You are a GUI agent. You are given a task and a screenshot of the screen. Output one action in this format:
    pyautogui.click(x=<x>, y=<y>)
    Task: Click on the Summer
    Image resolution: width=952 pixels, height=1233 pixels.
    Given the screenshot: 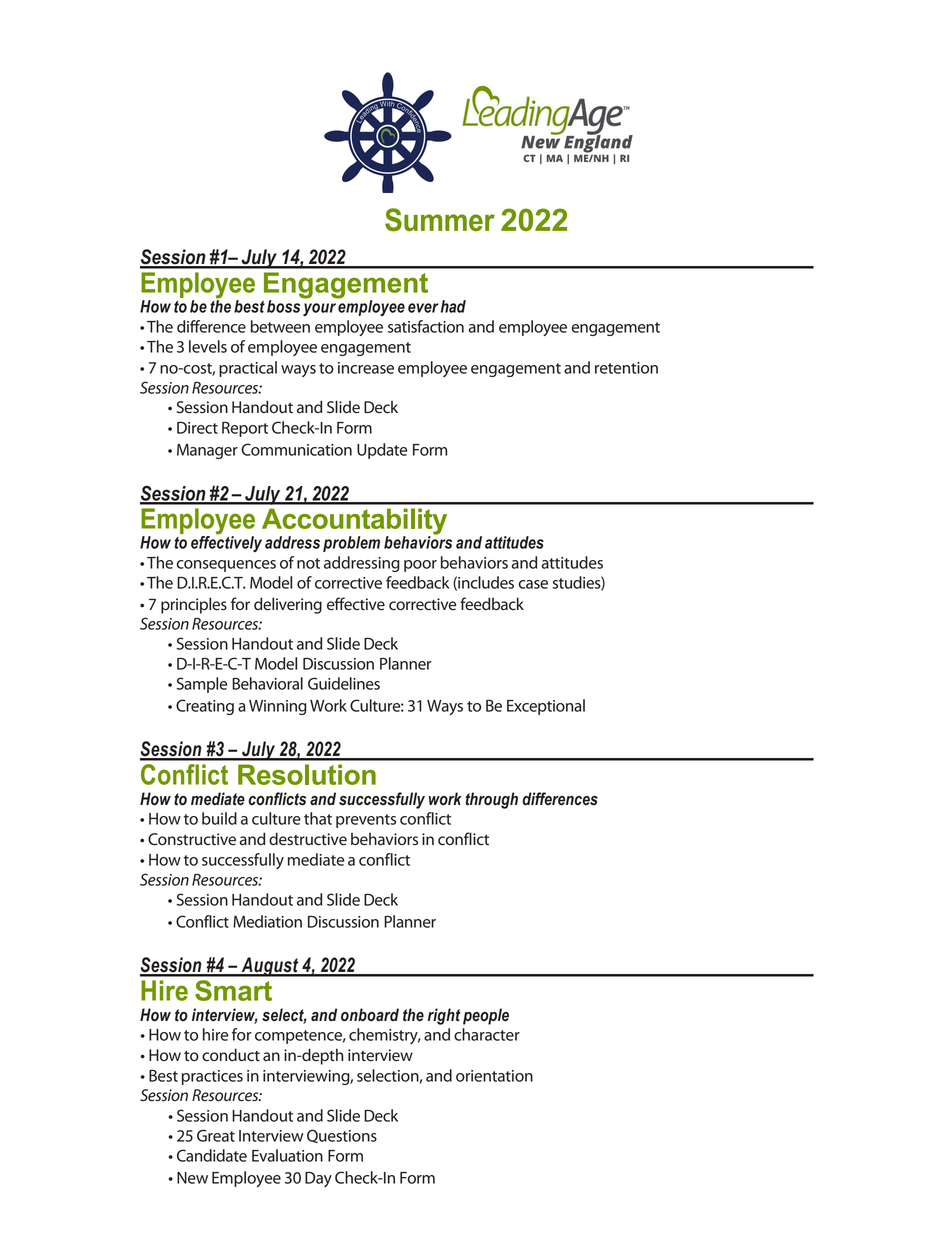 What is the action you would take?
    pyautogui.click(x=440, y=220)
